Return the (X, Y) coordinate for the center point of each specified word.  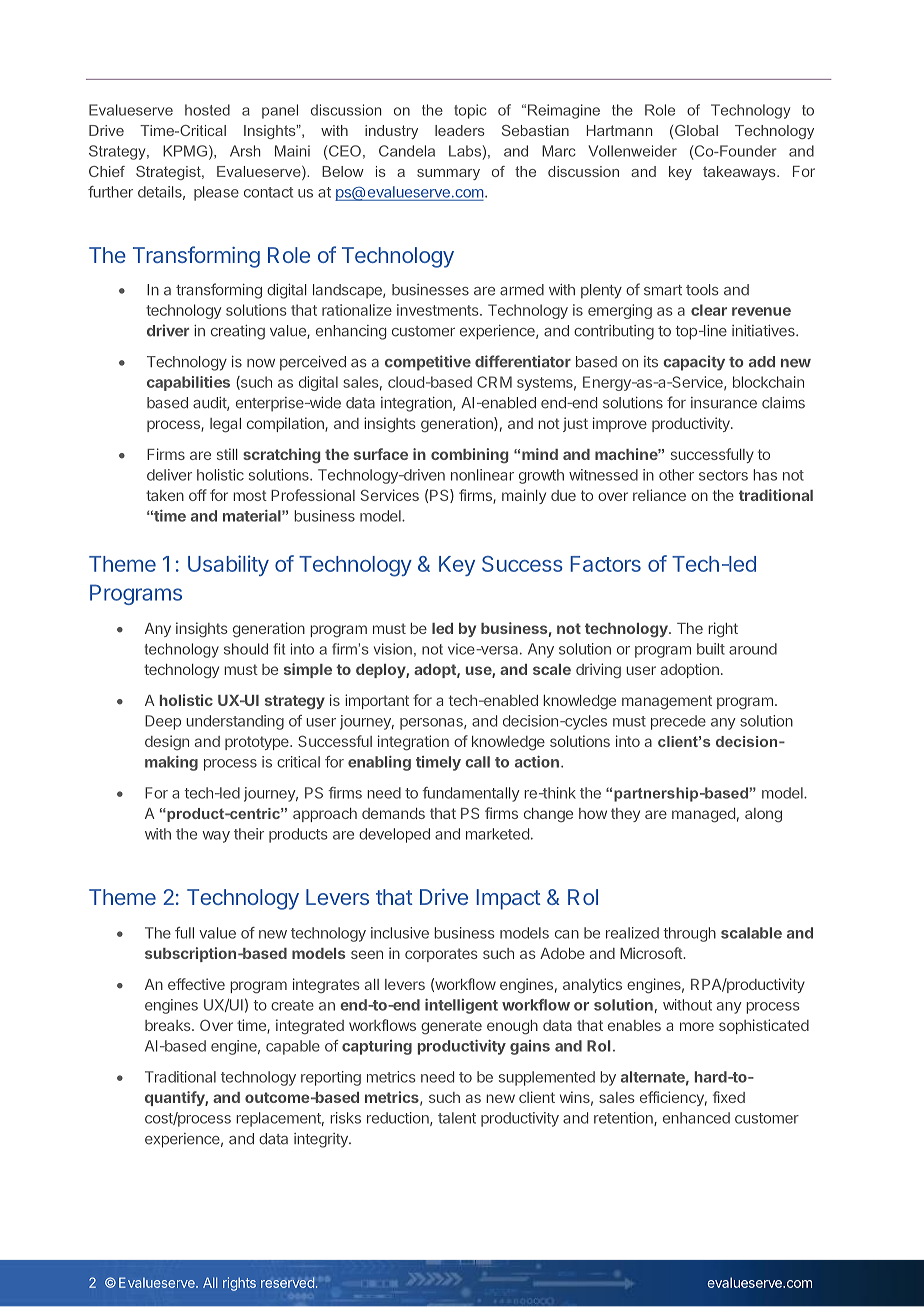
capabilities (188, 383)
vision (393, 649)
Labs (465, 151)
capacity (694, 363)
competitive (428, 363)
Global (696, 130)
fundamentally (471, 794)
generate (451, 1027)
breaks (169, 1025)
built (711, 649)
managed (703, 815)
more (697, 1026)
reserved (288, 1282)
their (249, 834)
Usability (228, 565)
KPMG (185, 151)
